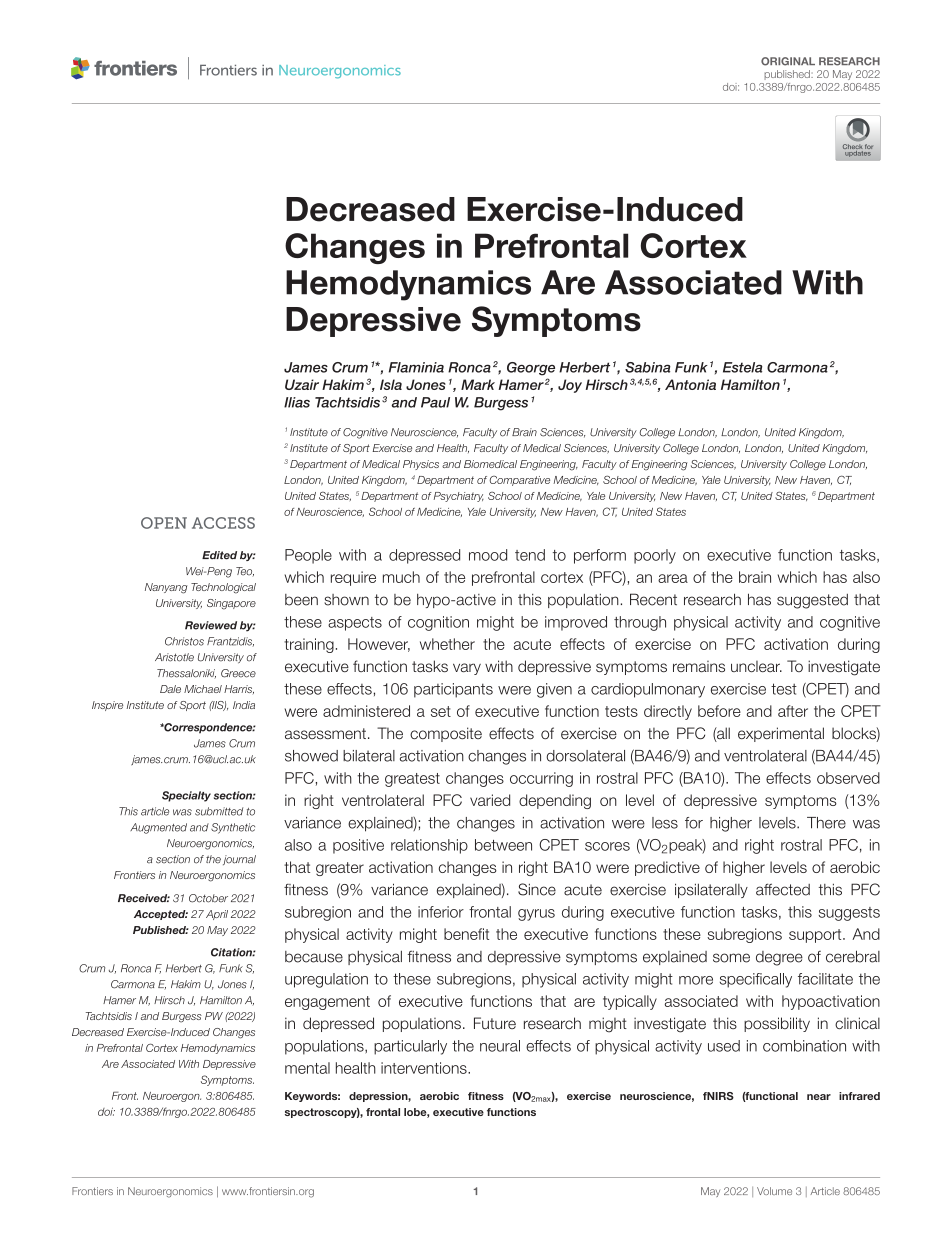  What do you see at coordinates (327, 1003) in the page?
I see `engagement` at bounding box center [327, 1003].
